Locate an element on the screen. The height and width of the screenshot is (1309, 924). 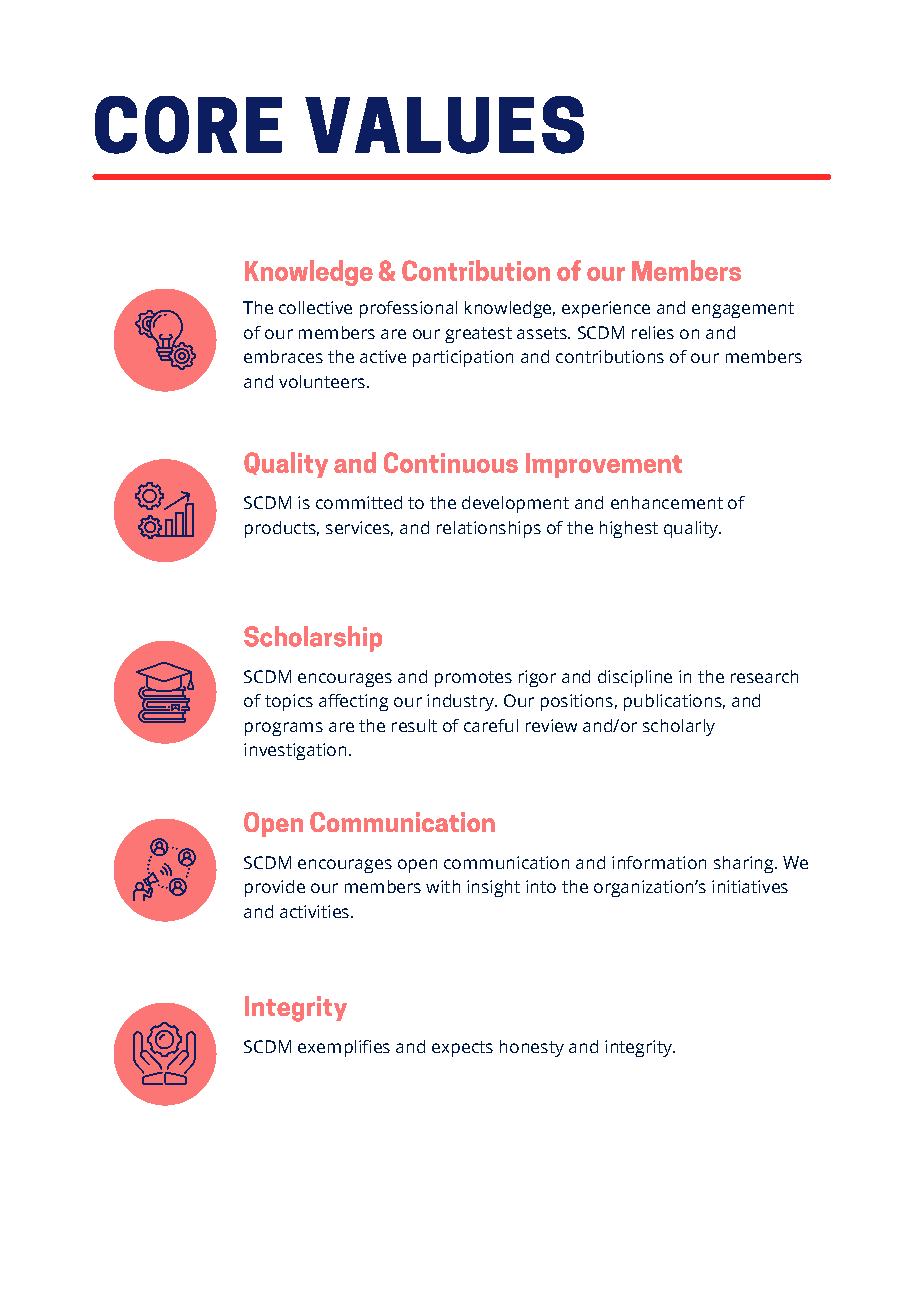
honesty is located at coordinates (532, 1048).
